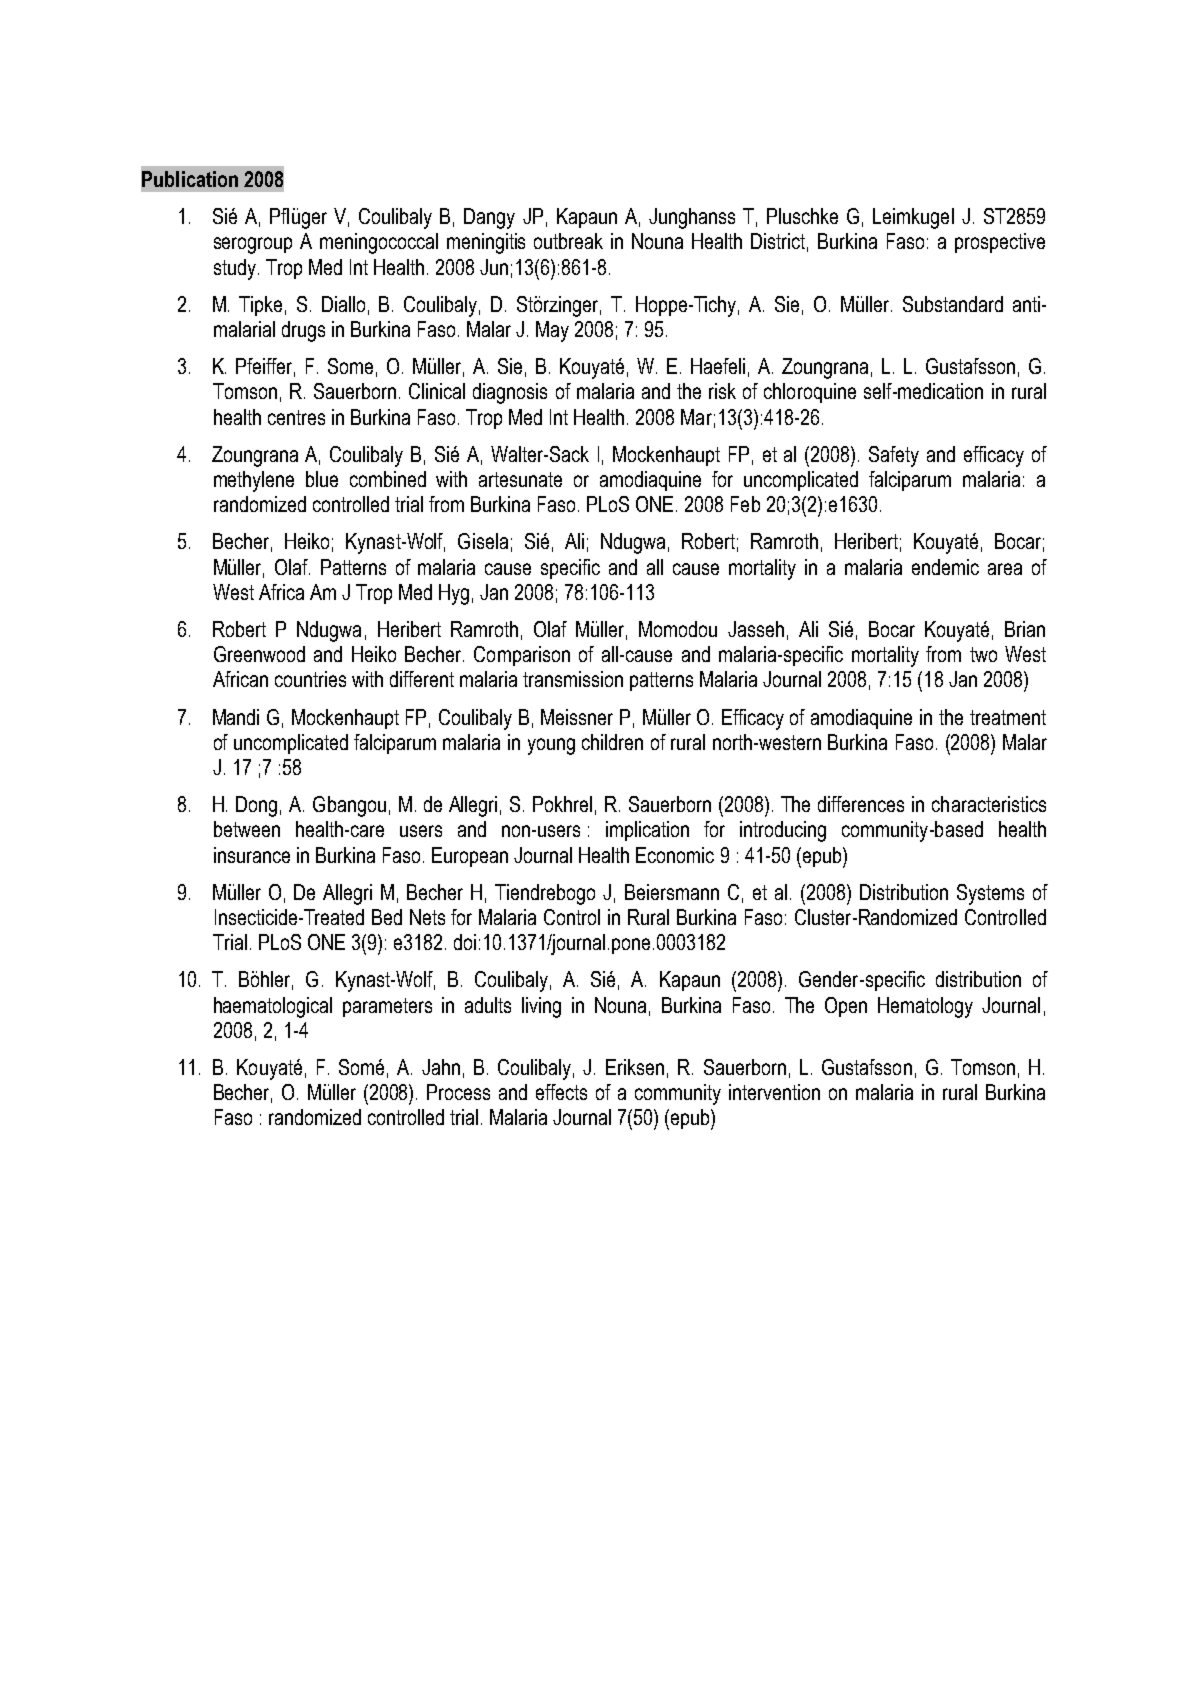 The image size is (1188, 1681). Describe the element at coordinates (647, 831) in the image. I see `implication` at that location.
